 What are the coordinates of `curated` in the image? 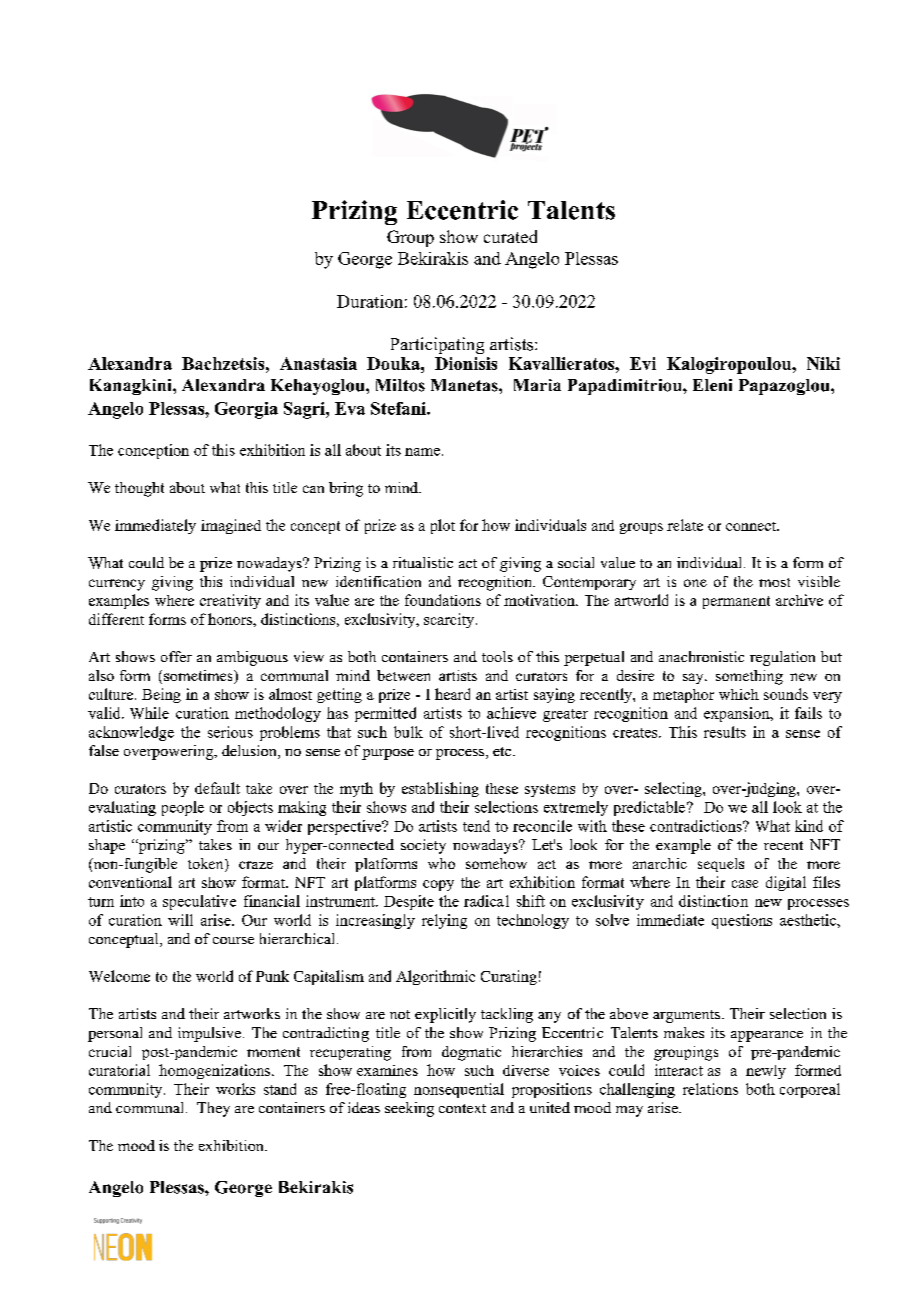 It's located at (510, 236).
